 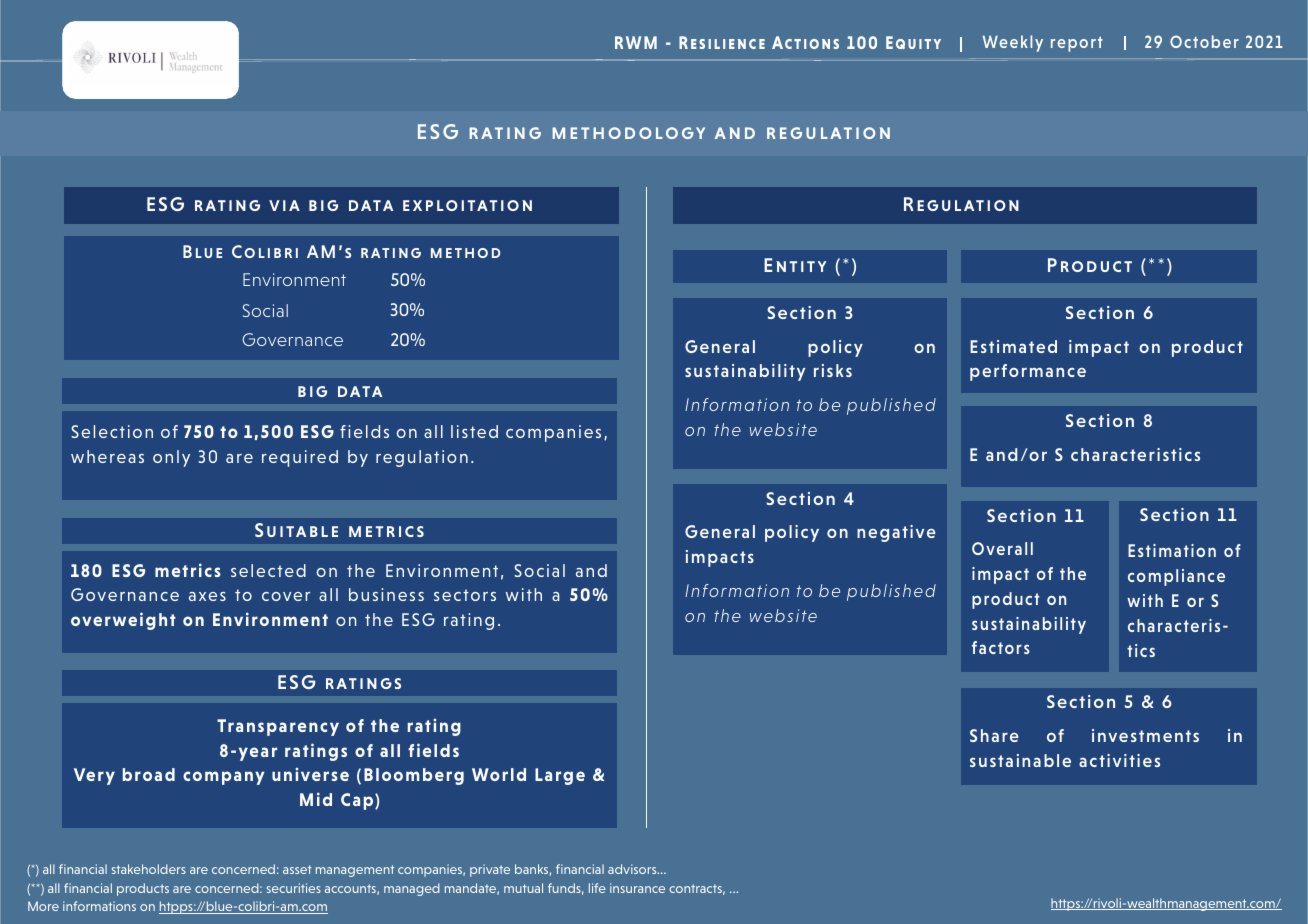 I want to click on Selection, so click(x=112, y=431).
